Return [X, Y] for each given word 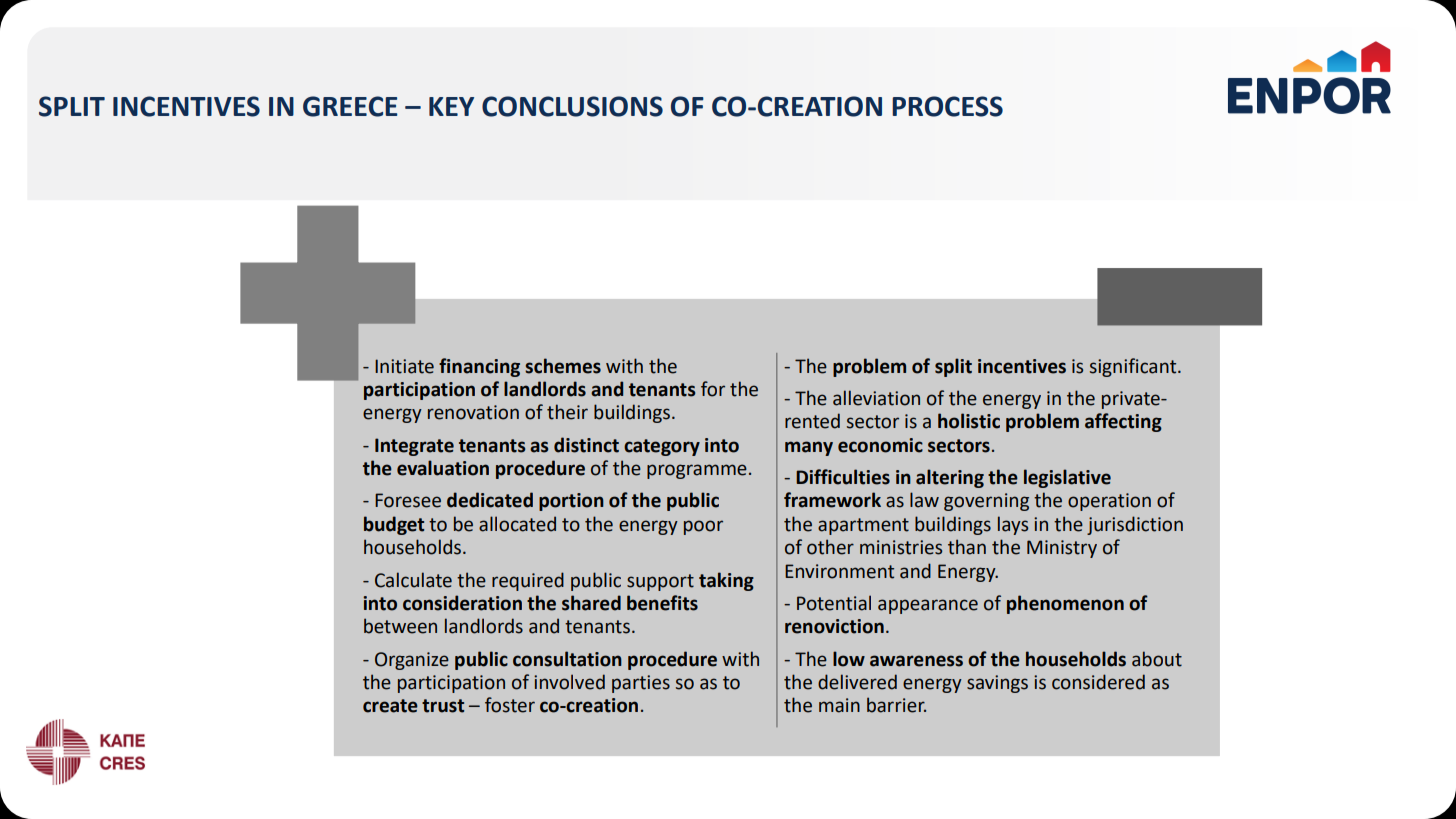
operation [1109, 502]
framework [832, 500]
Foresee [408, 500]
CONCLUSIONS [572, 106]
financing [479, 367]
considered [1098, 682]
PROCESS [947, 106]
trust [443, 706]
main [839, 705]
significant [1134, 367]
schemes [563, 366]
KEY [451, 106]
